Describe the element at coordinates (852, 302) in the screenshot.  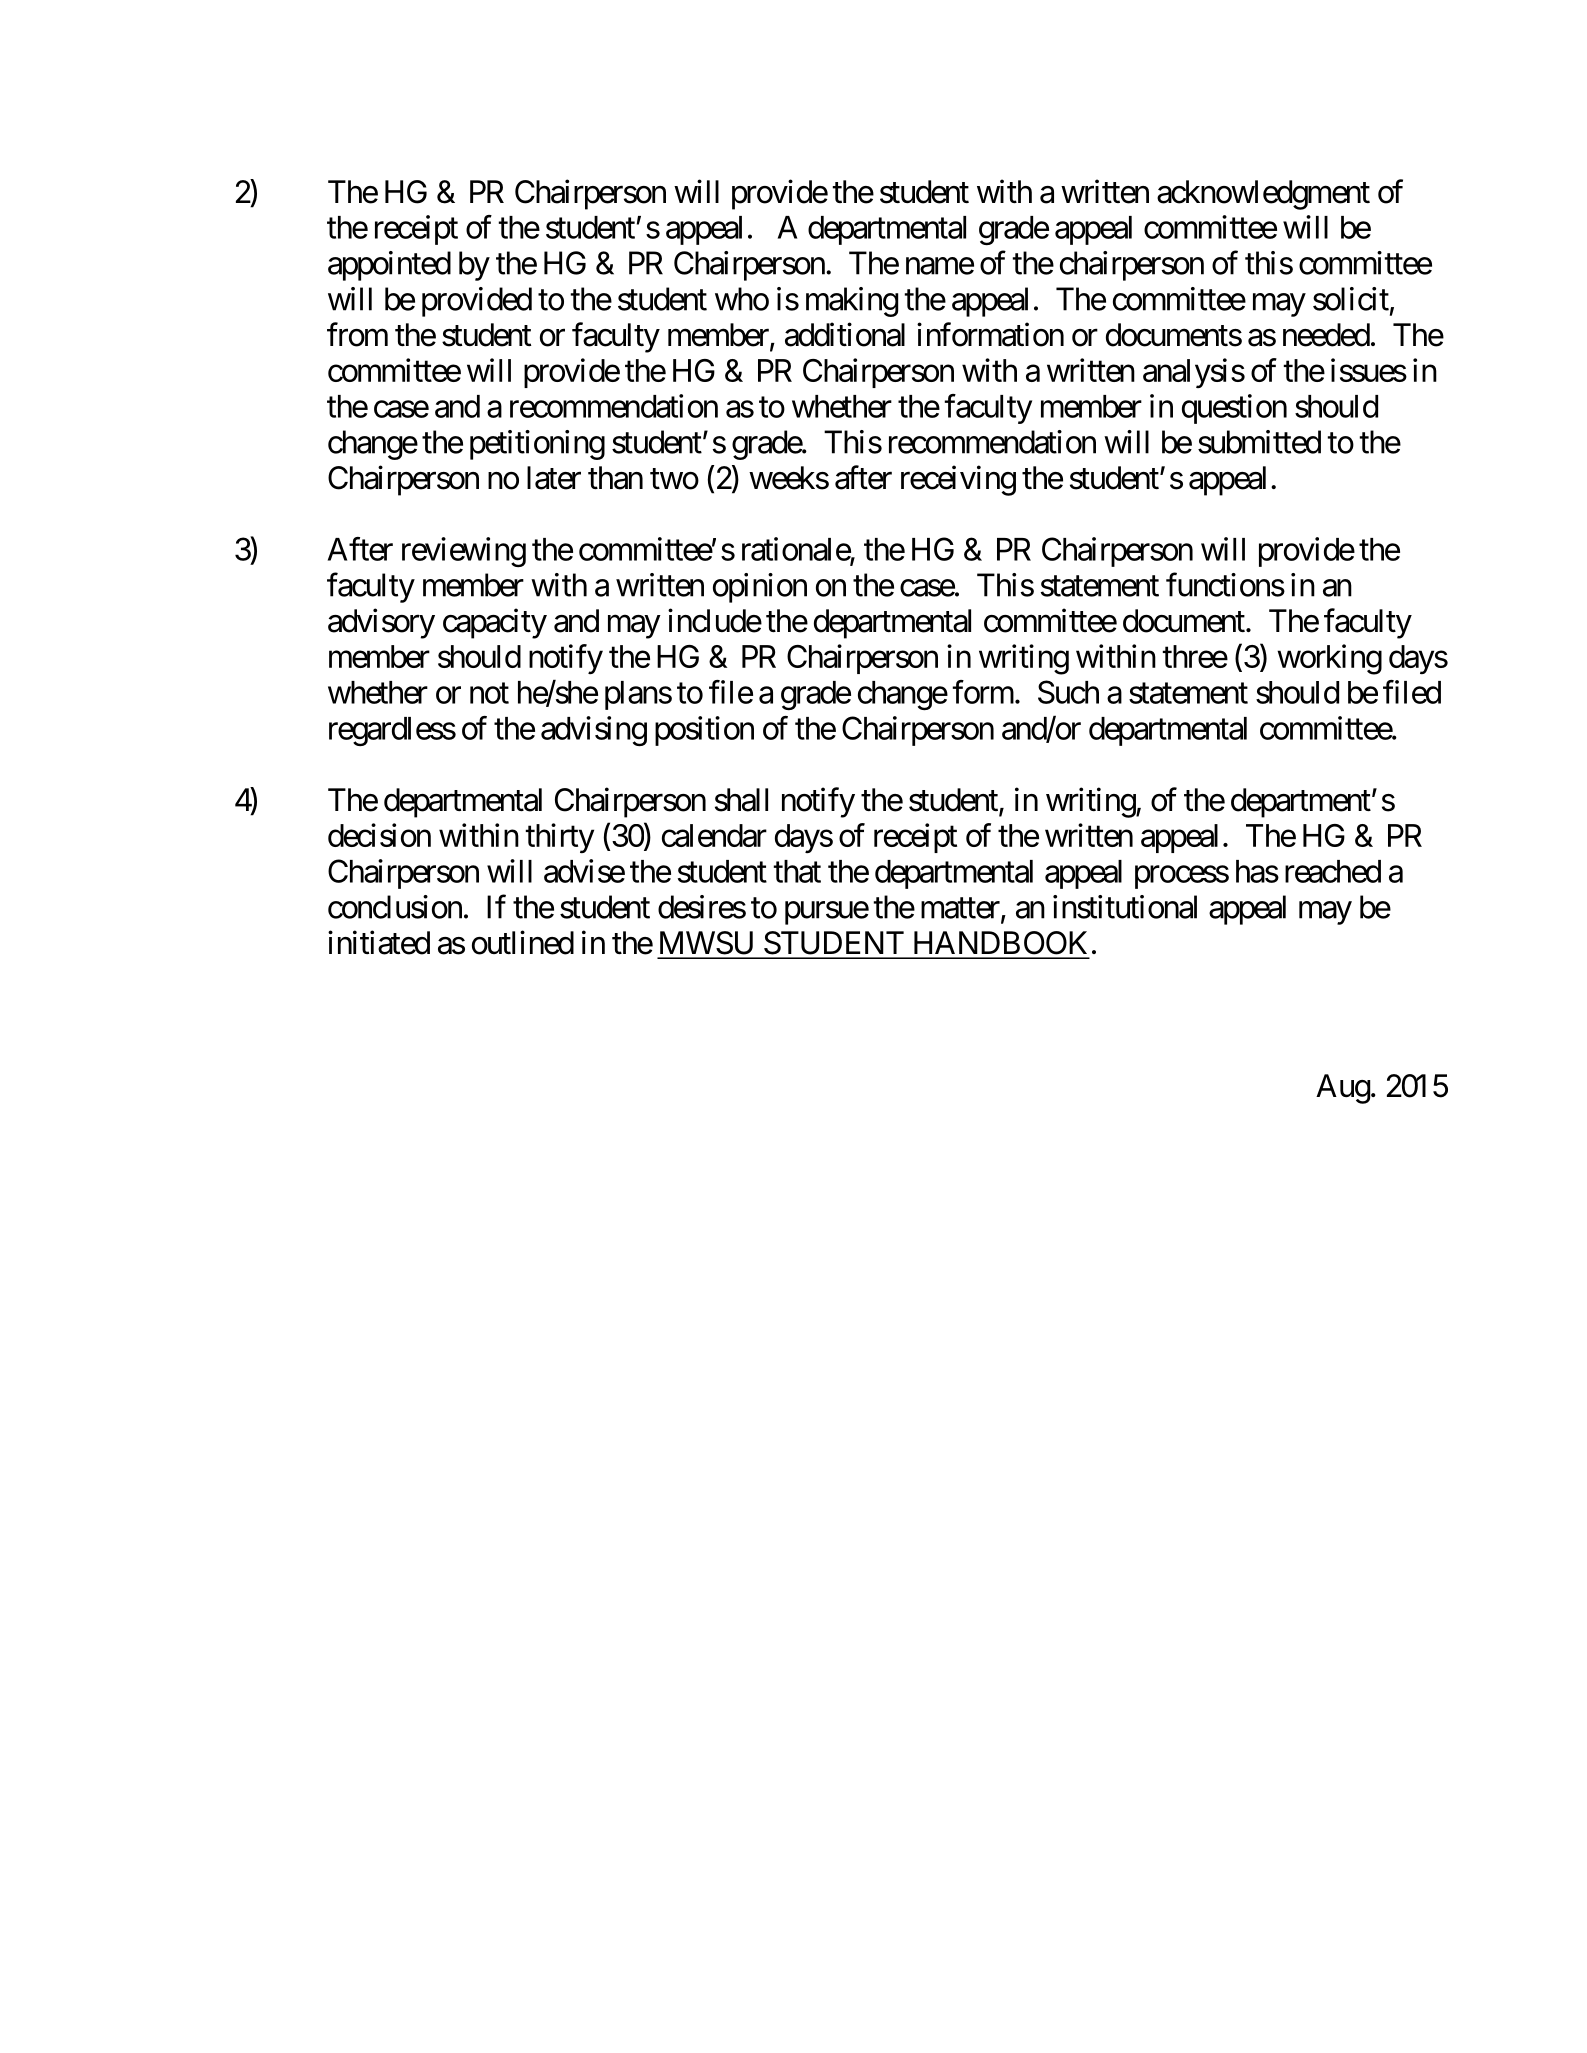
I see `making` at that location.
